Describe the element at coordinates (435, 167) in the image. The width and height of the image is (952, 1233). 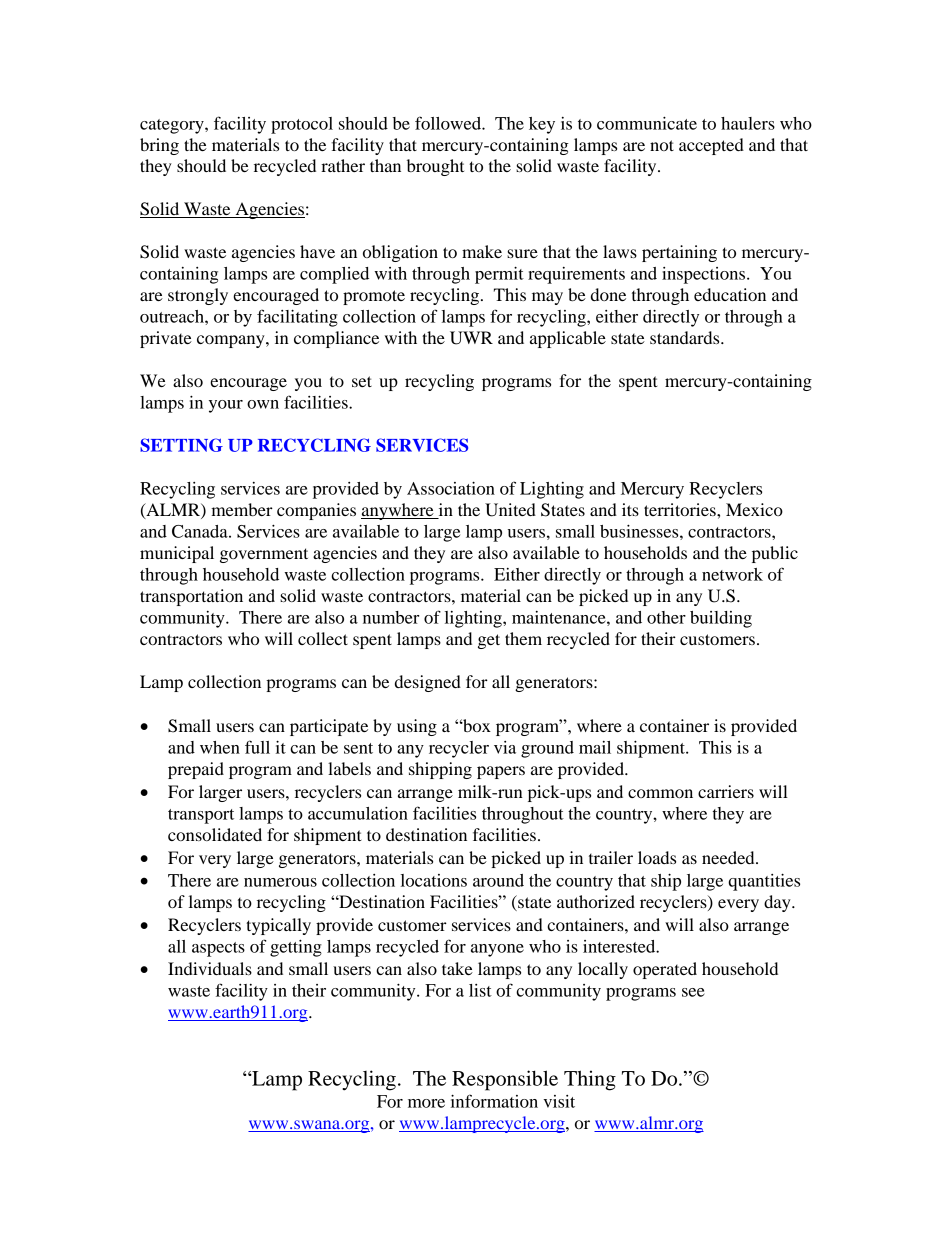
I see `brought` at that location.
